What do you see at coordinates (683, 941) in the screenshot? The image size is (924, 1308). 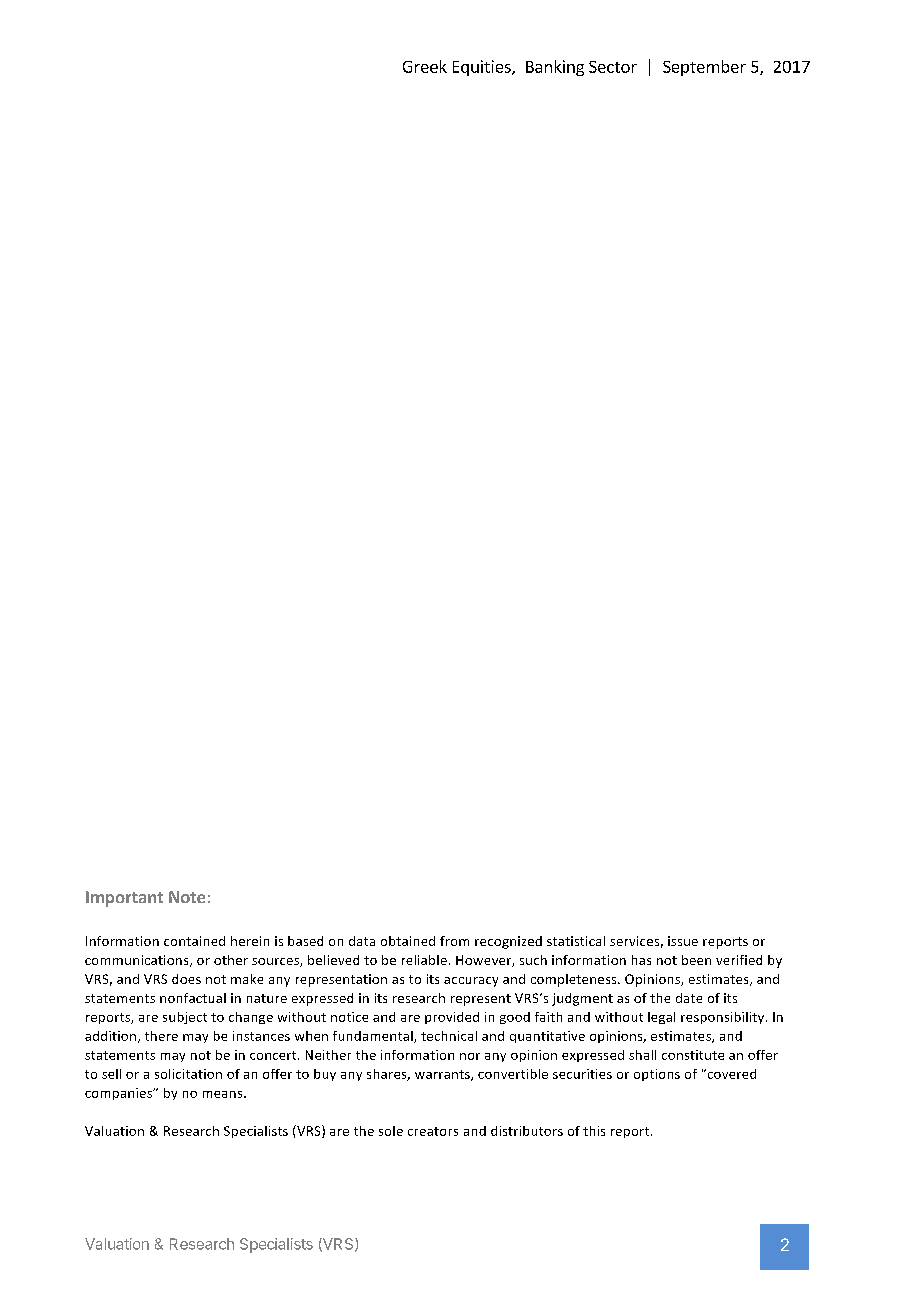 I see `issue` at bounding box center [683, 941].
